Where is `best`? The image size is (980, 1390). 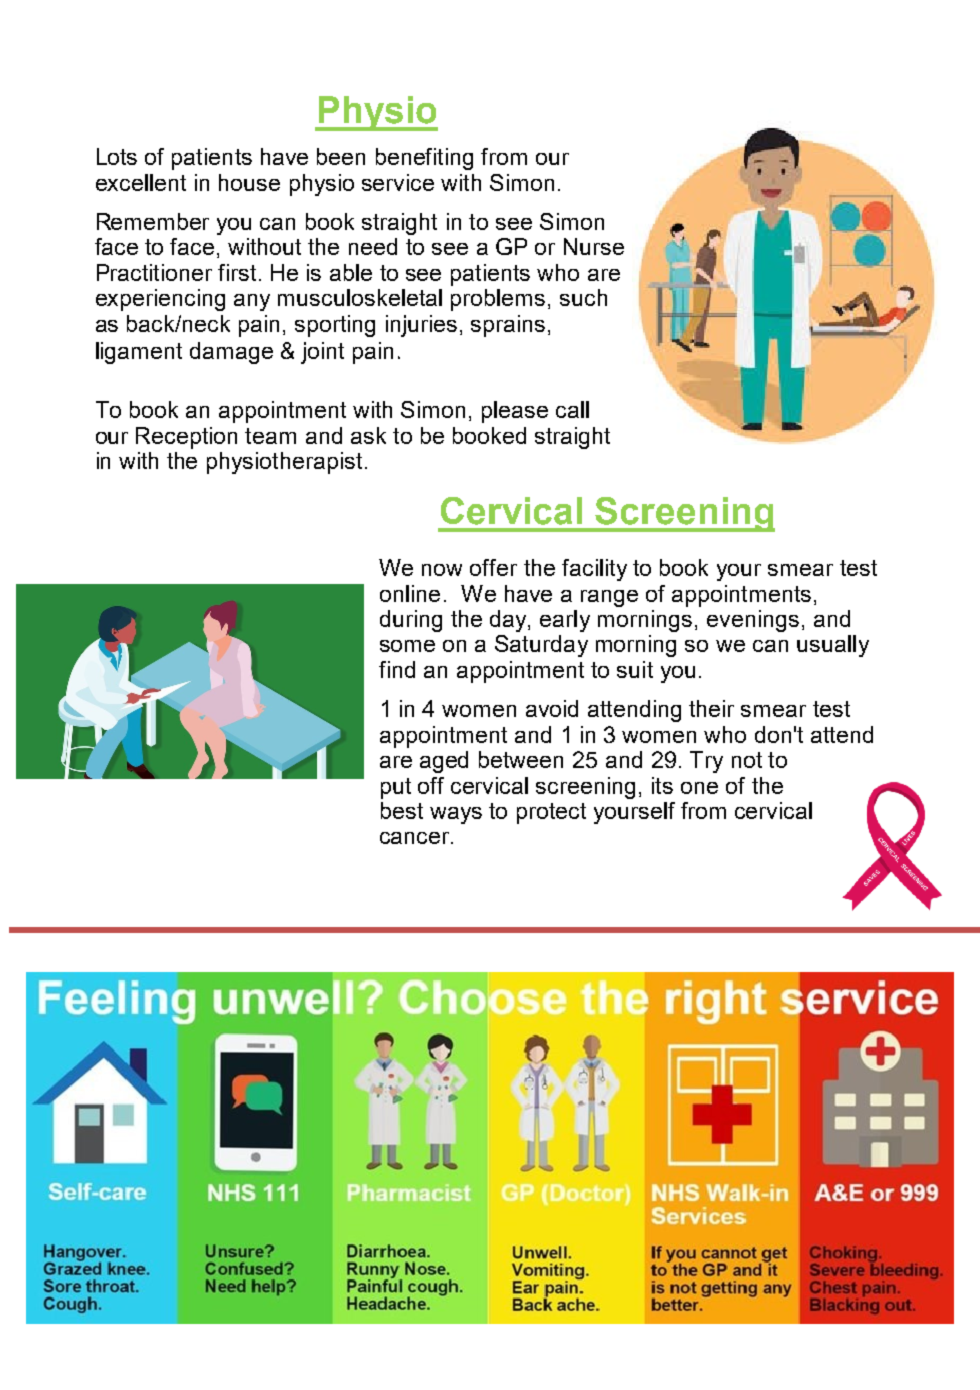 best is located at coordinates (402, 810).
